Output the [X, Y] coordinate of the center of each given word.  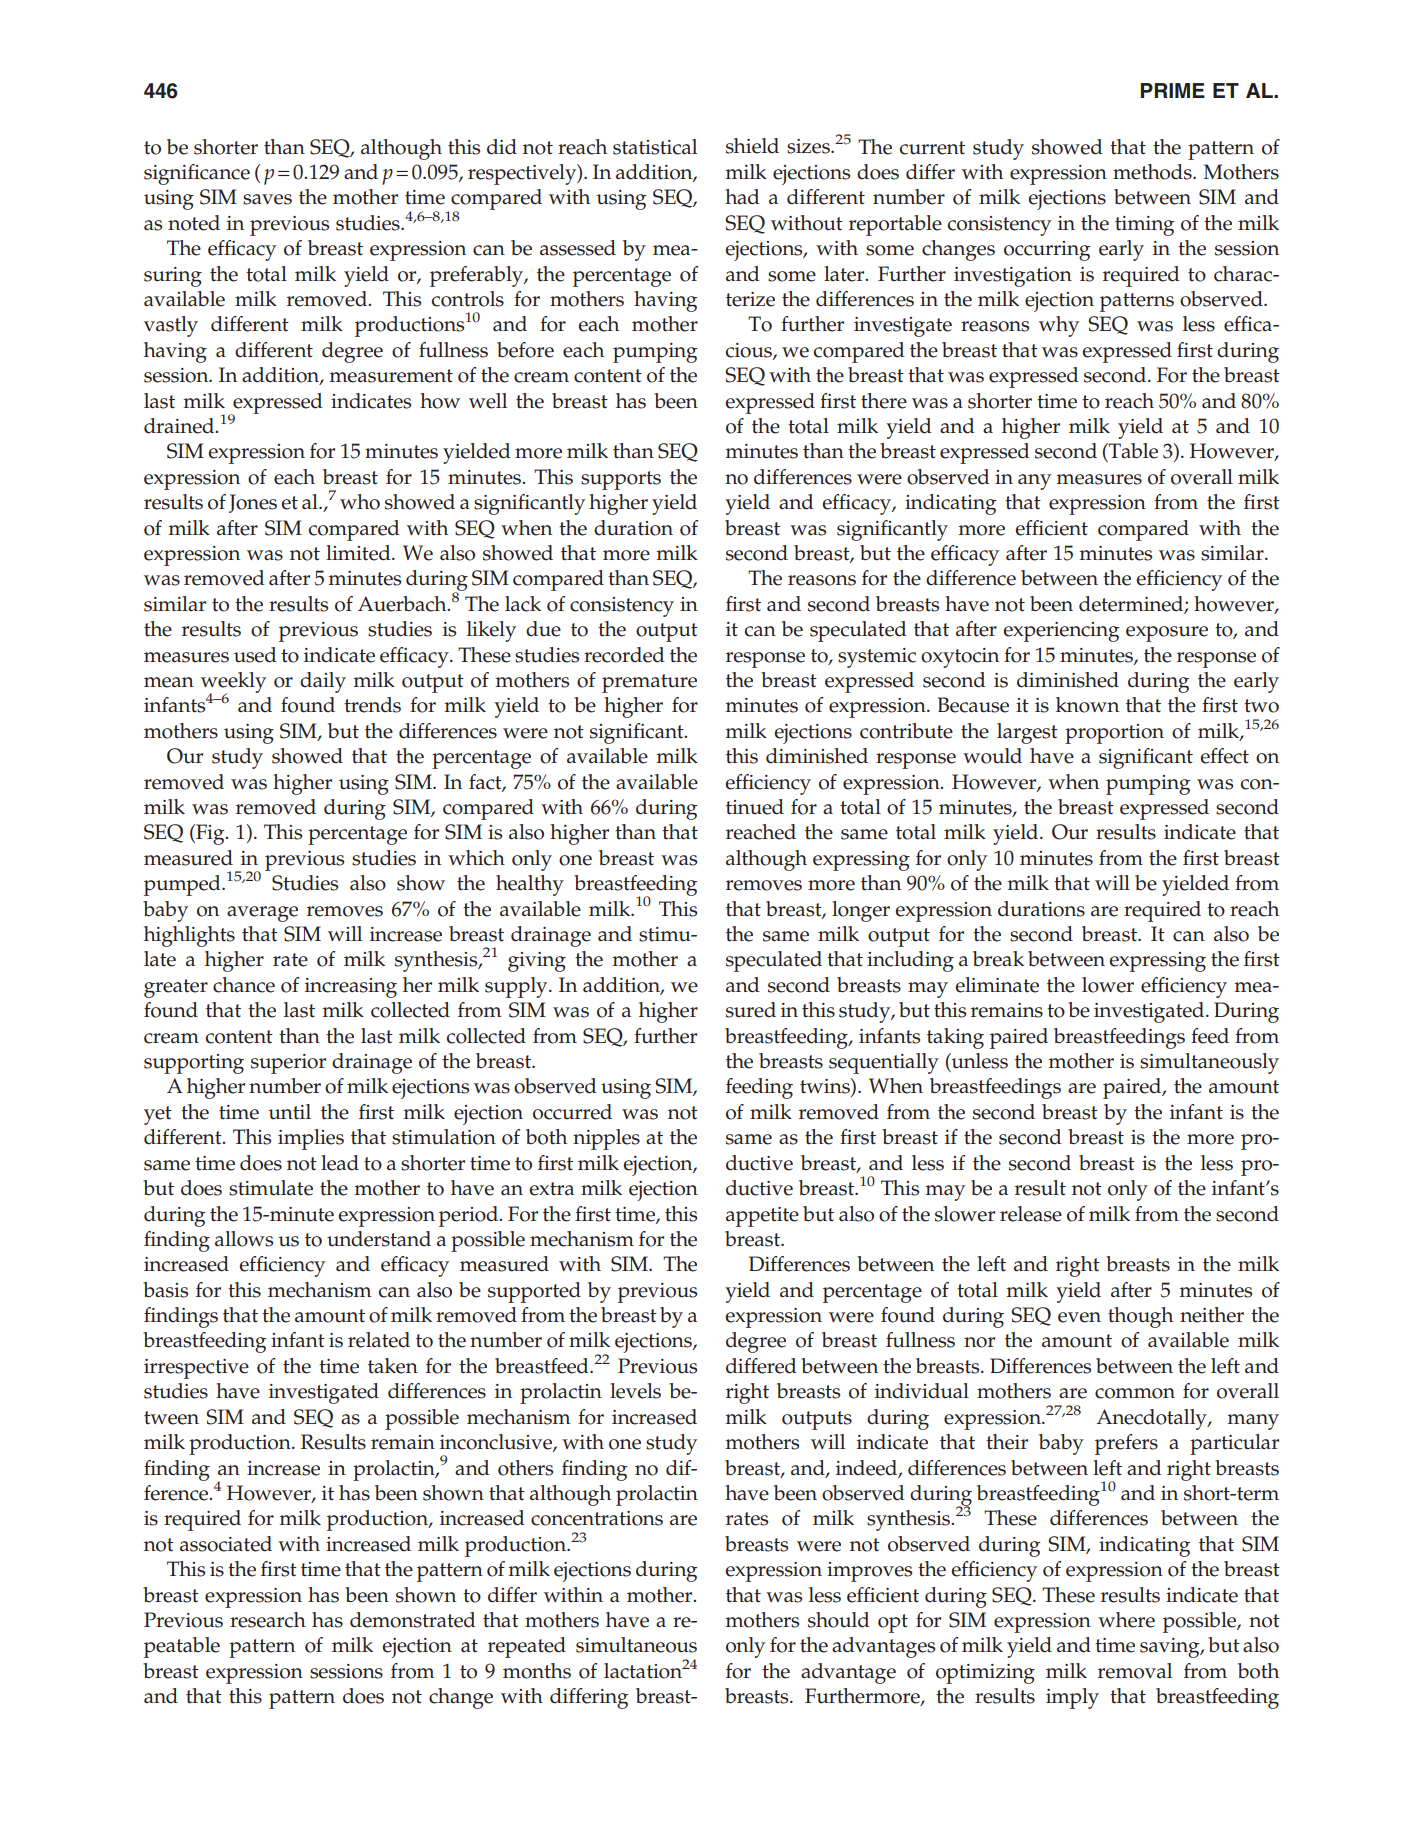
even [1079, 1317]
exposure [1167, 634]
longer [861, 911]
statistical [655, 147]
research [268, 1620]
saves [267, 199]
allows [244, 1239]
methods [1153, 172]
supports [621, 480]
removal [1135, 1671]
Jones [253, 503]
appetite [762, 1217]
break [998, 959]
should [839, 1620]
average [262, 914]
